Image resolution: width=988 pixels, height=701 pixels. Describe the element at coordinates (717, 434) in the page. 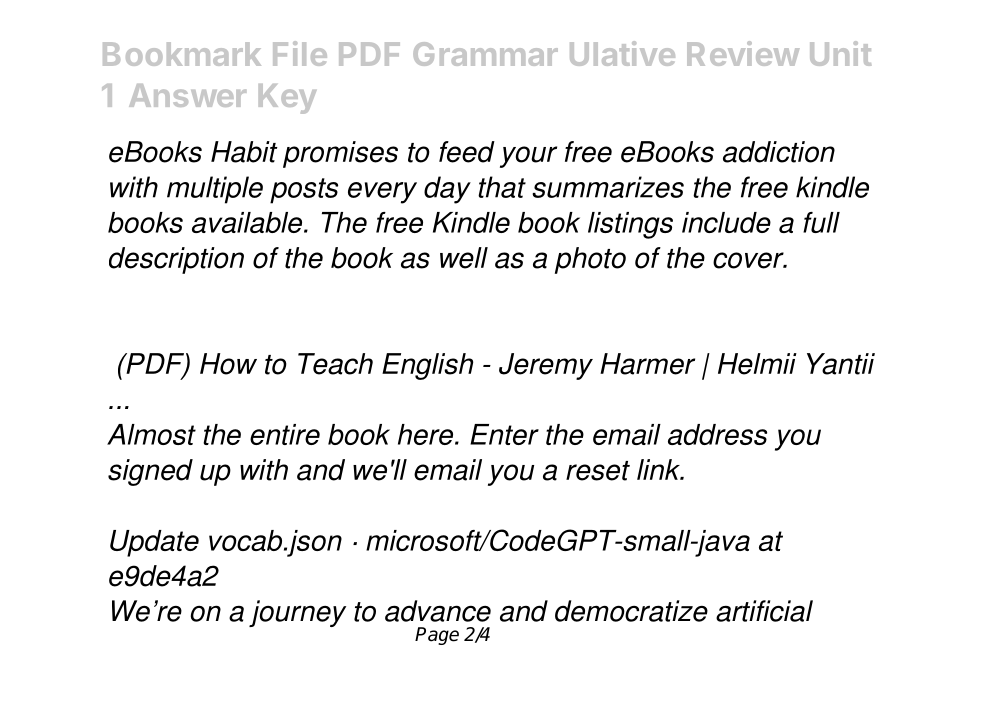

I see `address` at that location.
